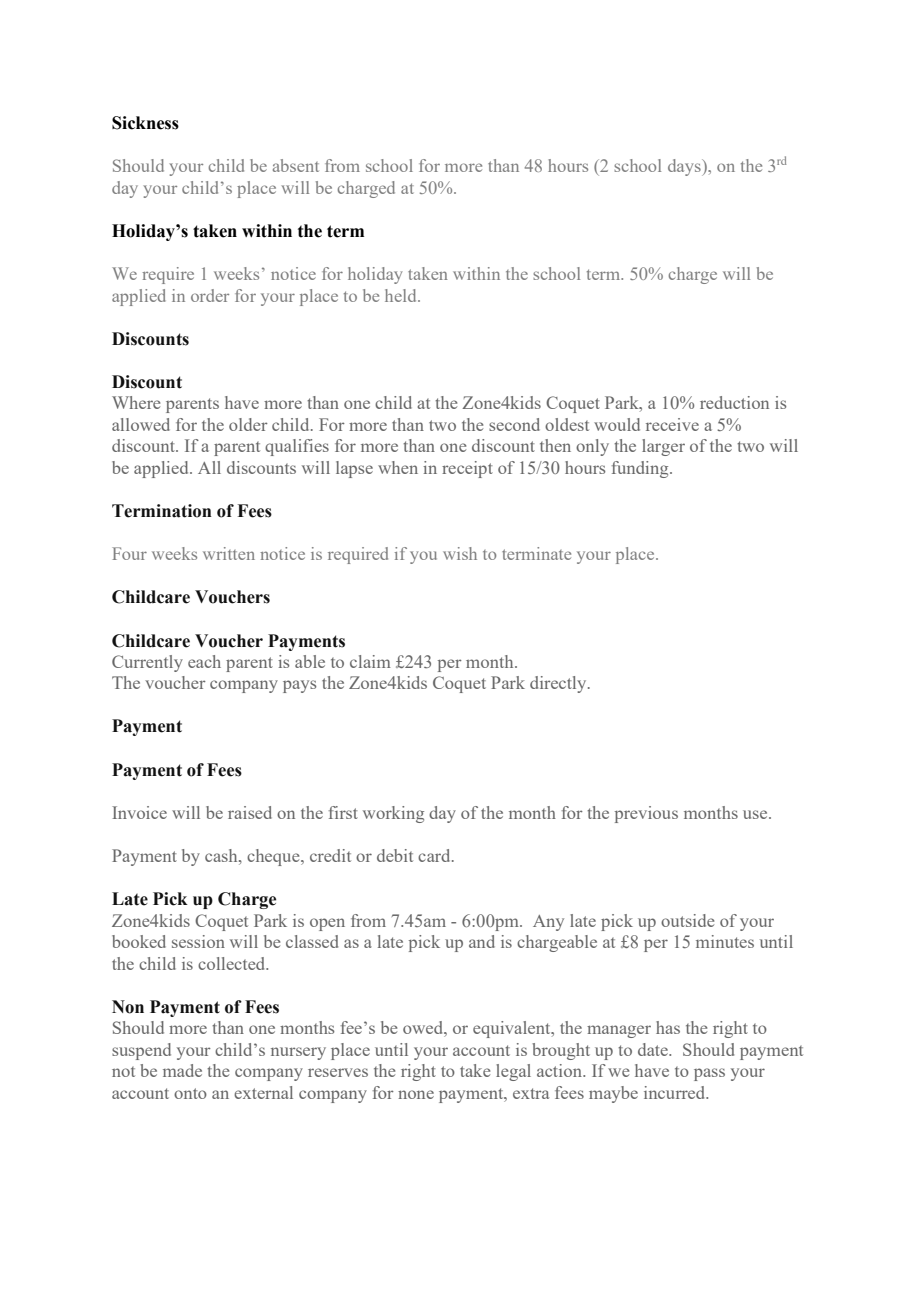 Image resolution: width=924 pixels, height=1308 pixels. I want to click on none, so click(416, 1094).
